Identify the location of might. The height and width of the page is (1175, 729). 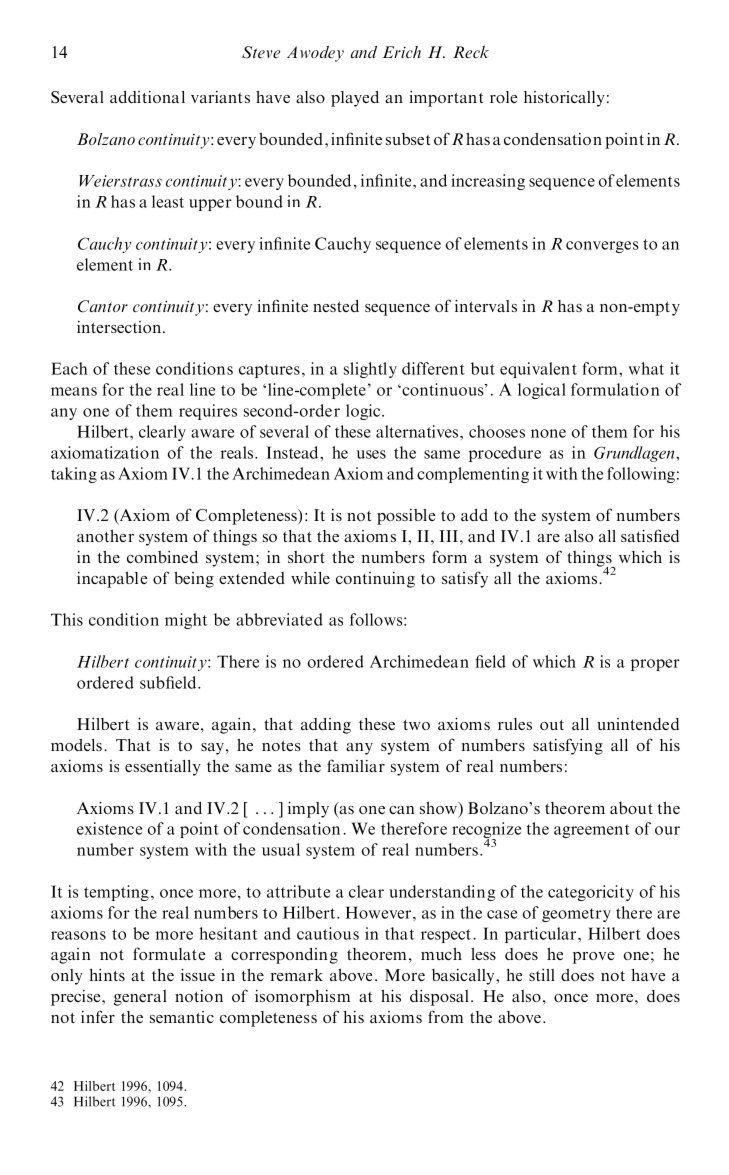
(186, 621).
